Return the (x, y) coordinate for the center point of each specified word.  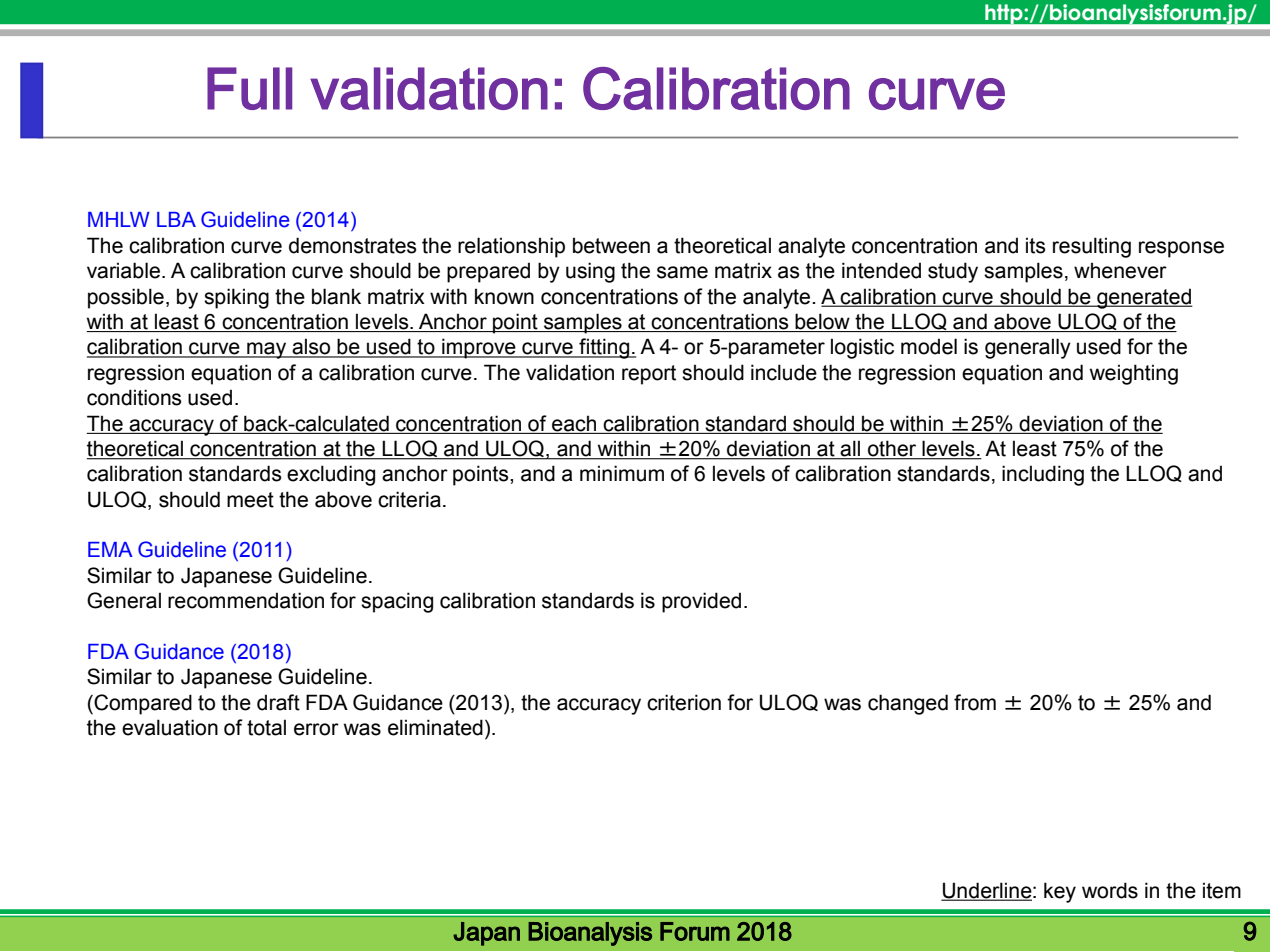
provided (701, 602)
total (266, 727)
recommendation (246, 600)
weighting (1134, 374)
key (1060, 892)
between (611, 245)
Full (249, 88)
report (649, 375)
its (1036, 245)
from (975, 702)
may (267, 350)
